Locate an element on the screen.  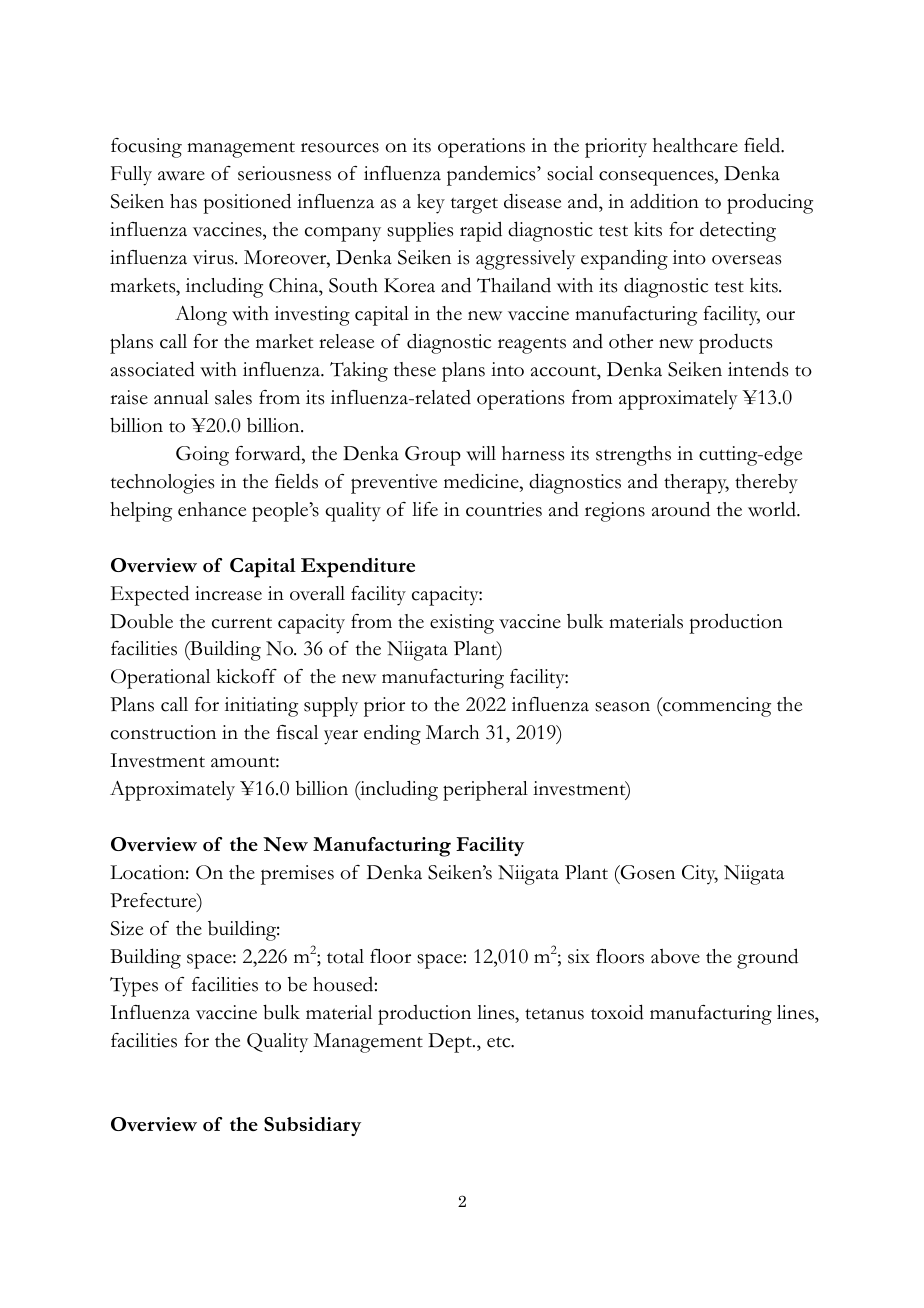
season is located at coordinates (622, 707).
